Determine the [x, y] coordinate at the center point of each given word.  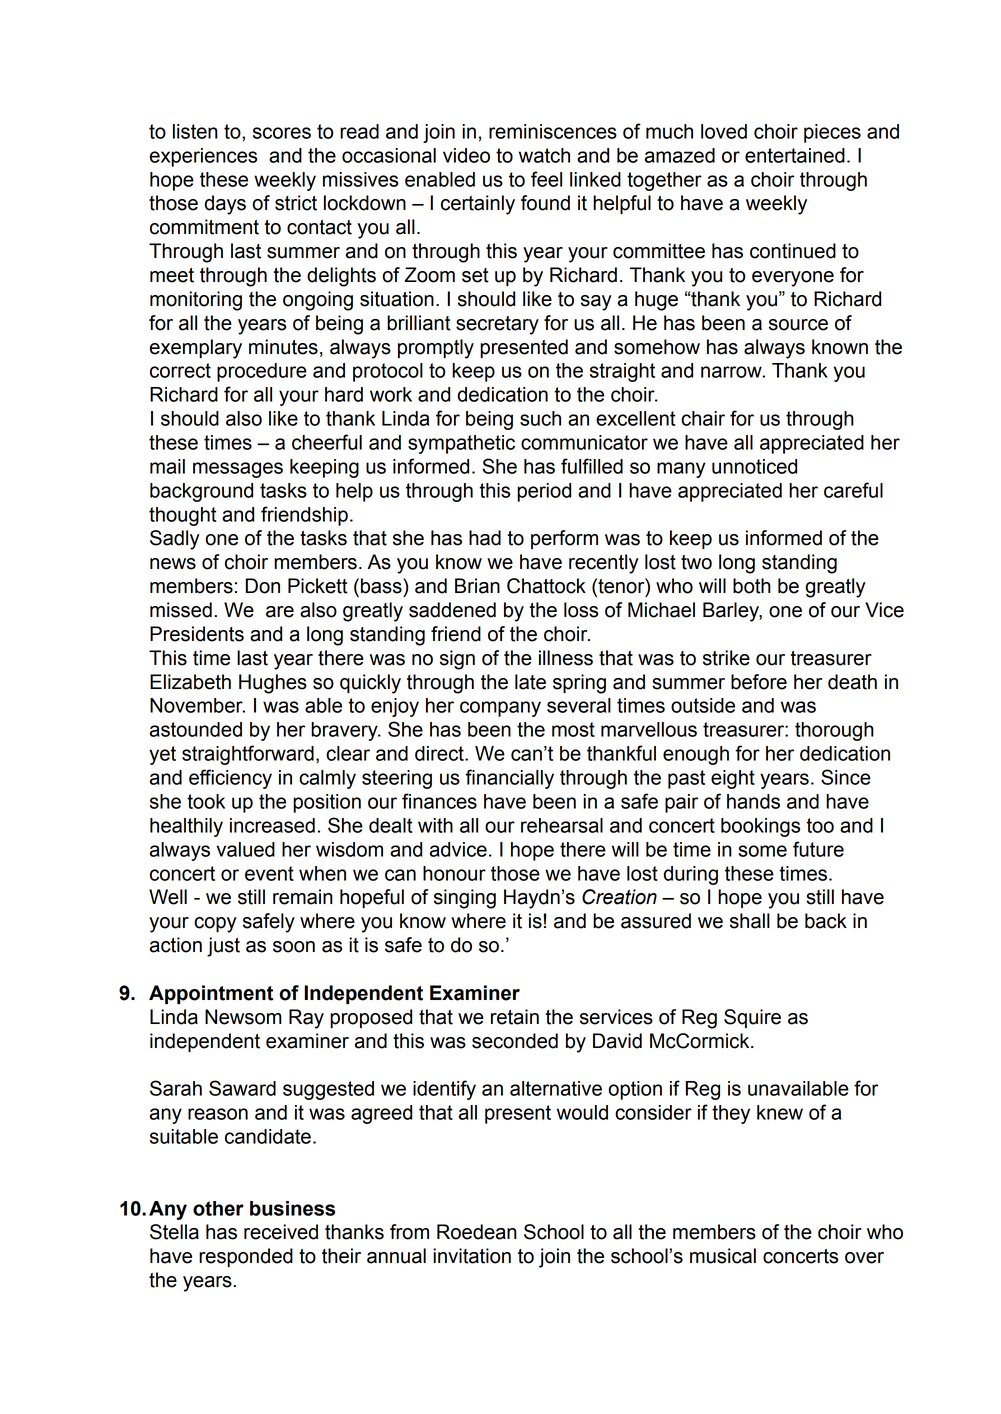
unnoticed [754, 466]
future [818, 849]
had [485, 538]
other [218, 1208]
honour [454, 873]
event [269, 873]
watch [544, 155]
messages [238, 470]
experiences [203, 157]
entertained [795, 155]
